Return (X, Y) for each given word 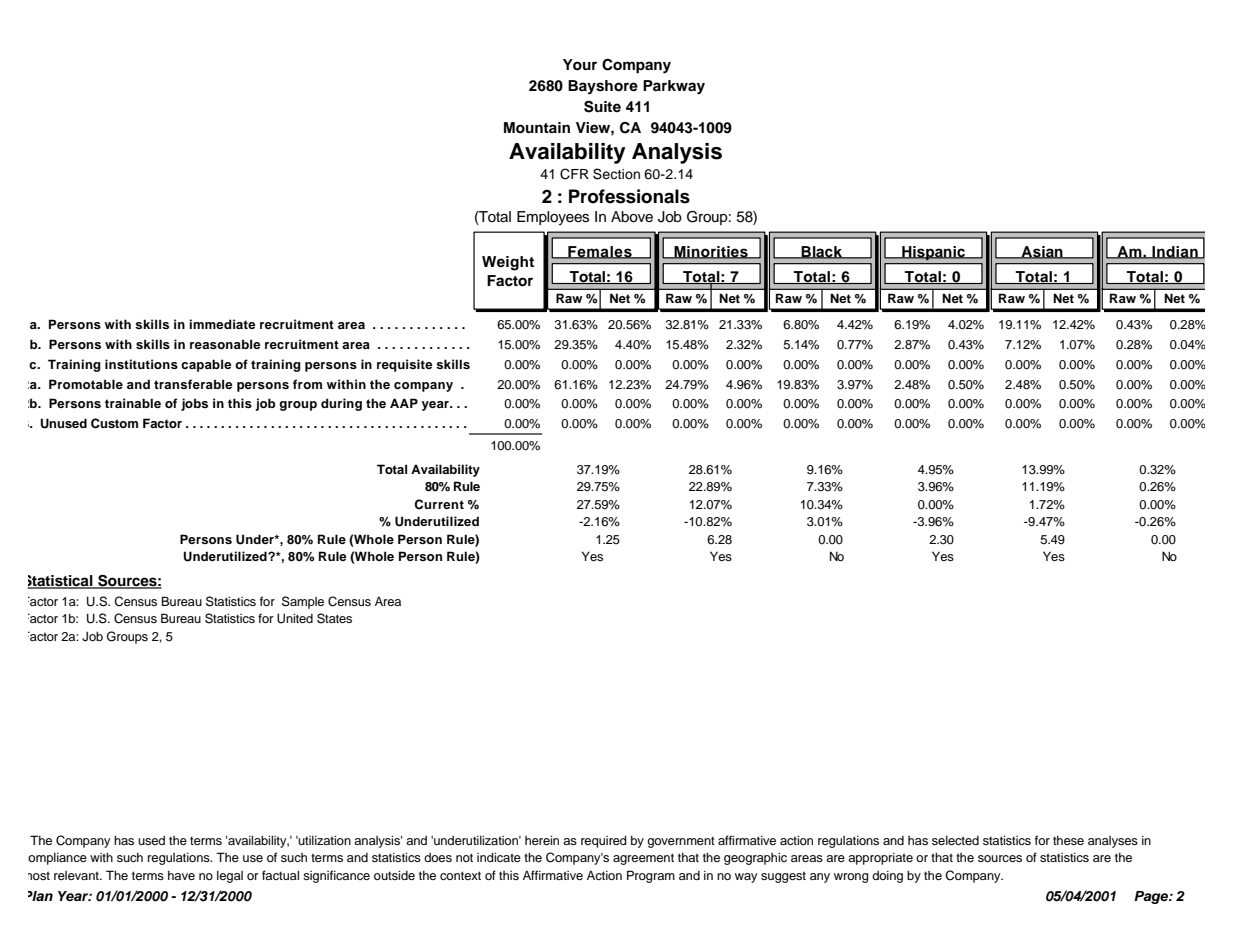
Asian (1042, 252)
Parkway (674, 87)
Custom (114, 423)
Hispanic (933, 253)
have (181, 875)
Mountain (537, 128)
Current (439, 504)
